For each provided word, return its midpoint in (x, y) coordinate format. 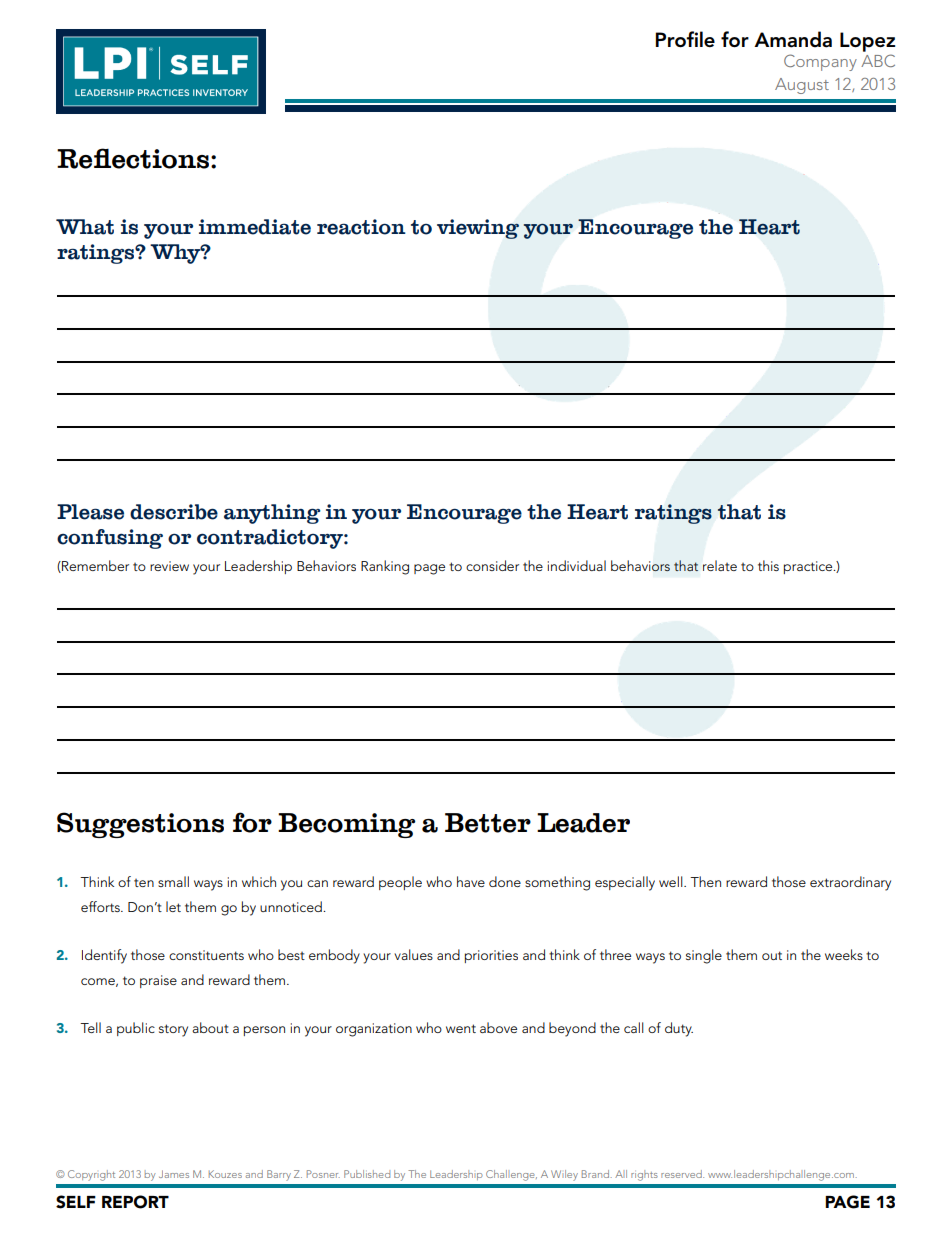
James (174, 1174)
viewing (478, 229)
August (802, 86)
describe (174, 512)
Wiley (564, 1175)
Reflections (134, 158)
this (768, 565)
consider (492, 565)
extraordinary (850, 883)
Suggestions (140, 825)
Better (488, 823)
